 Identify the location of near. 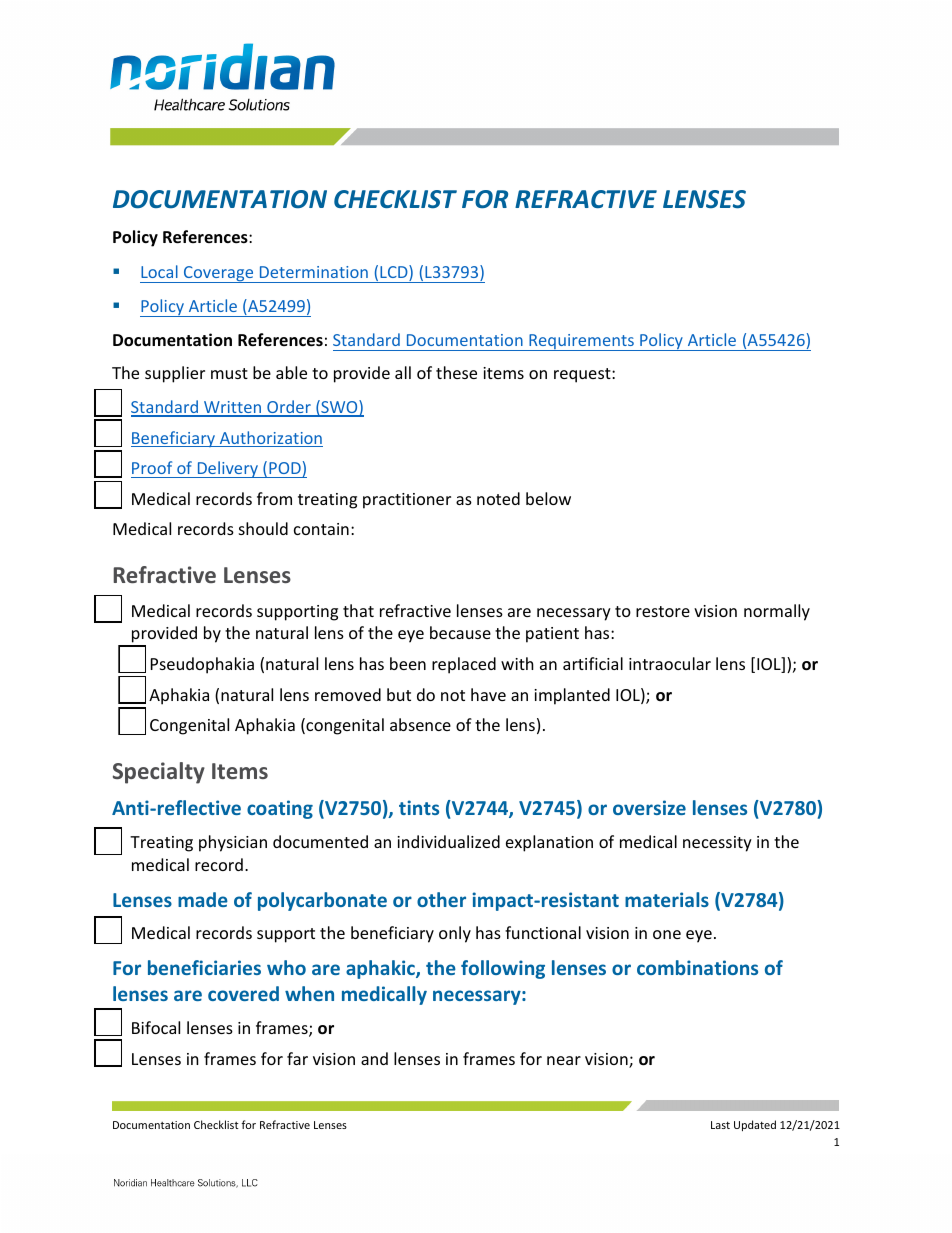
(564, 1060).
